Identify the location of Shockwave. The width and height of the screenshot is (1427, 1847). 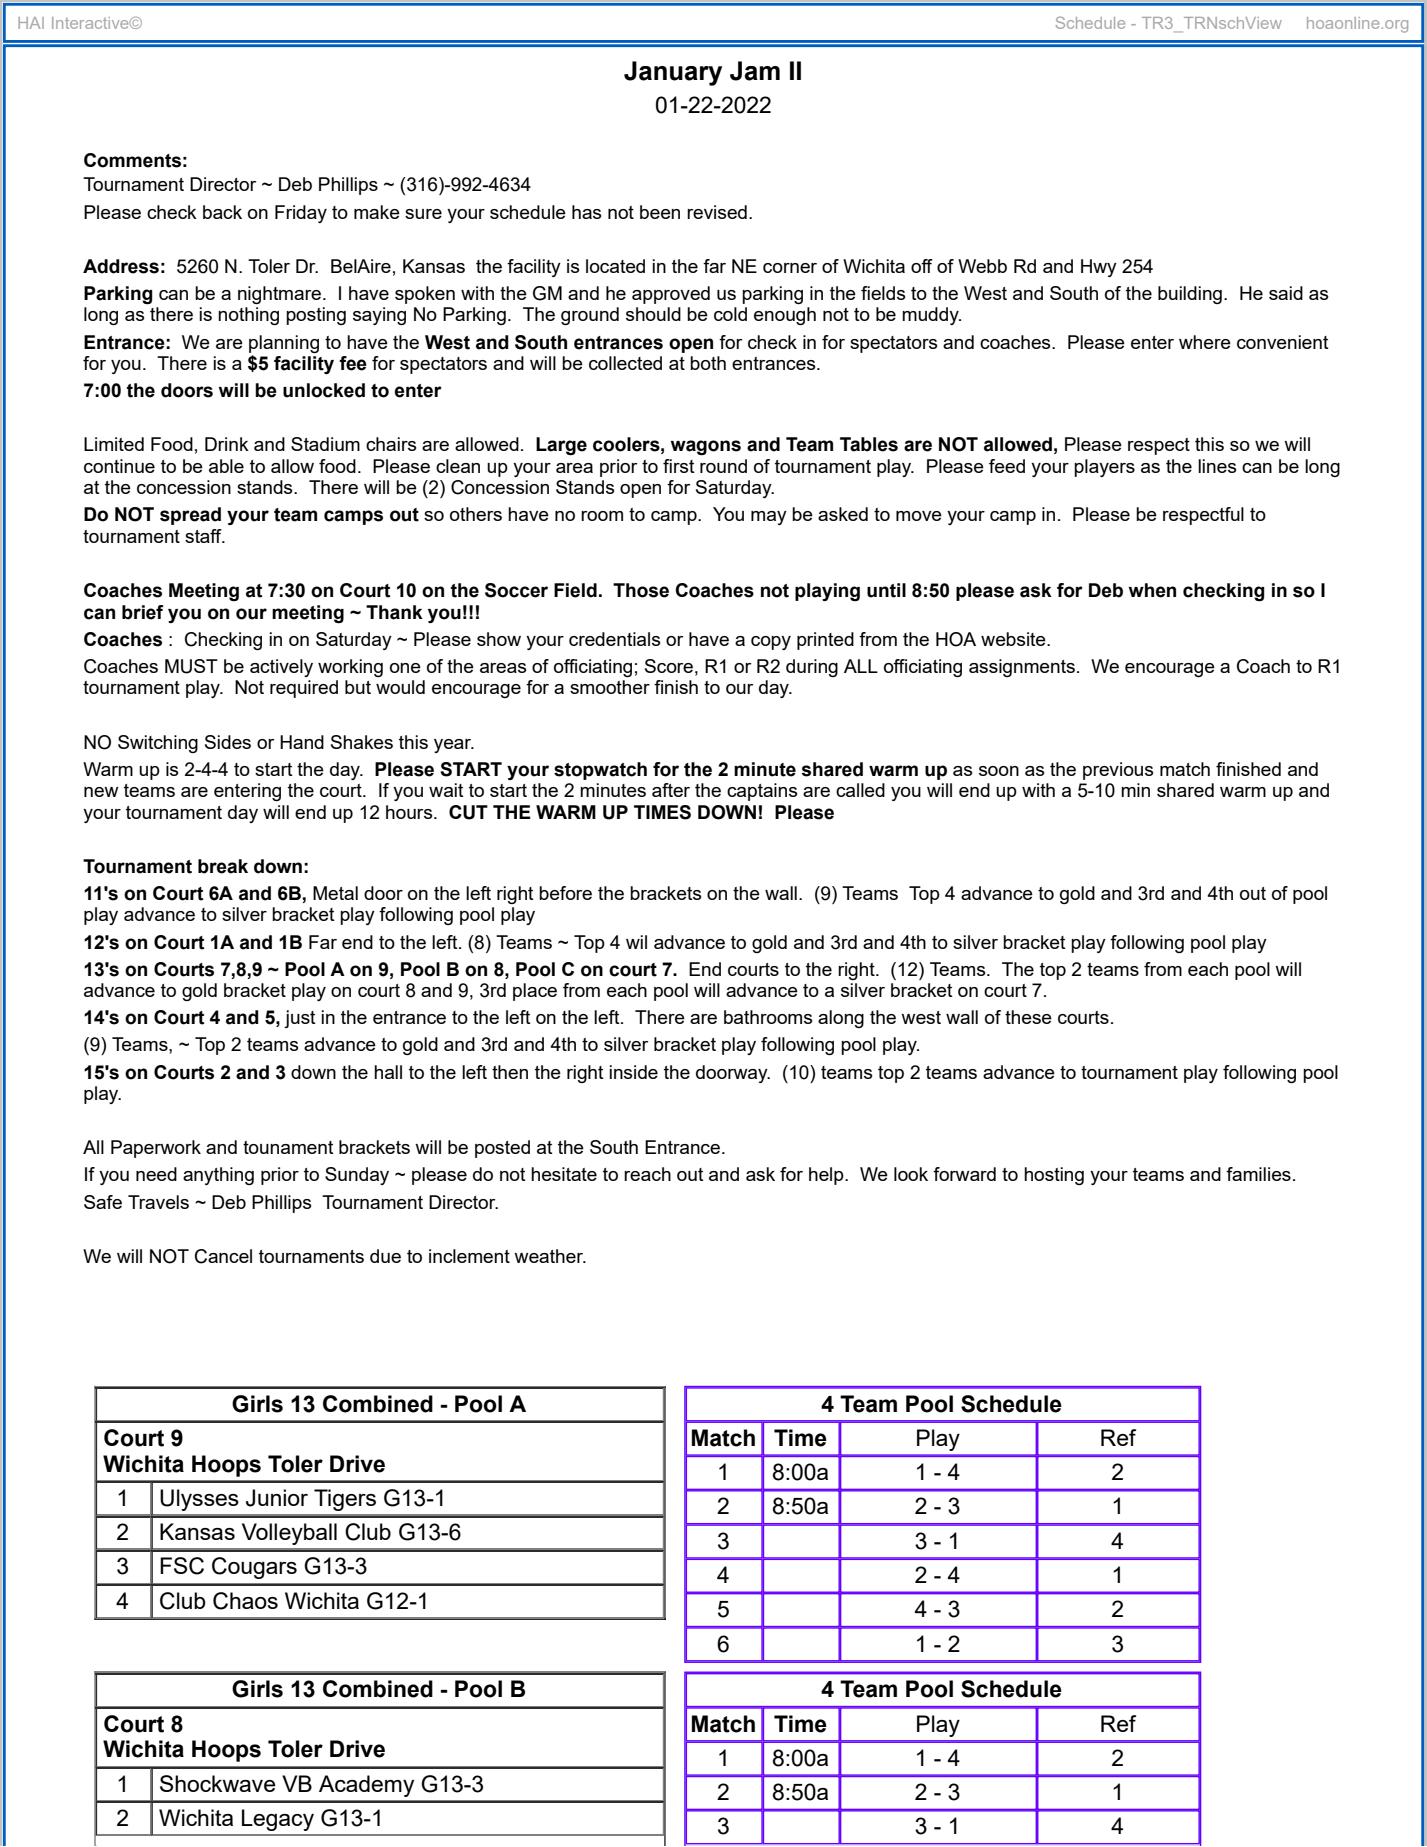
(218, 1783).
